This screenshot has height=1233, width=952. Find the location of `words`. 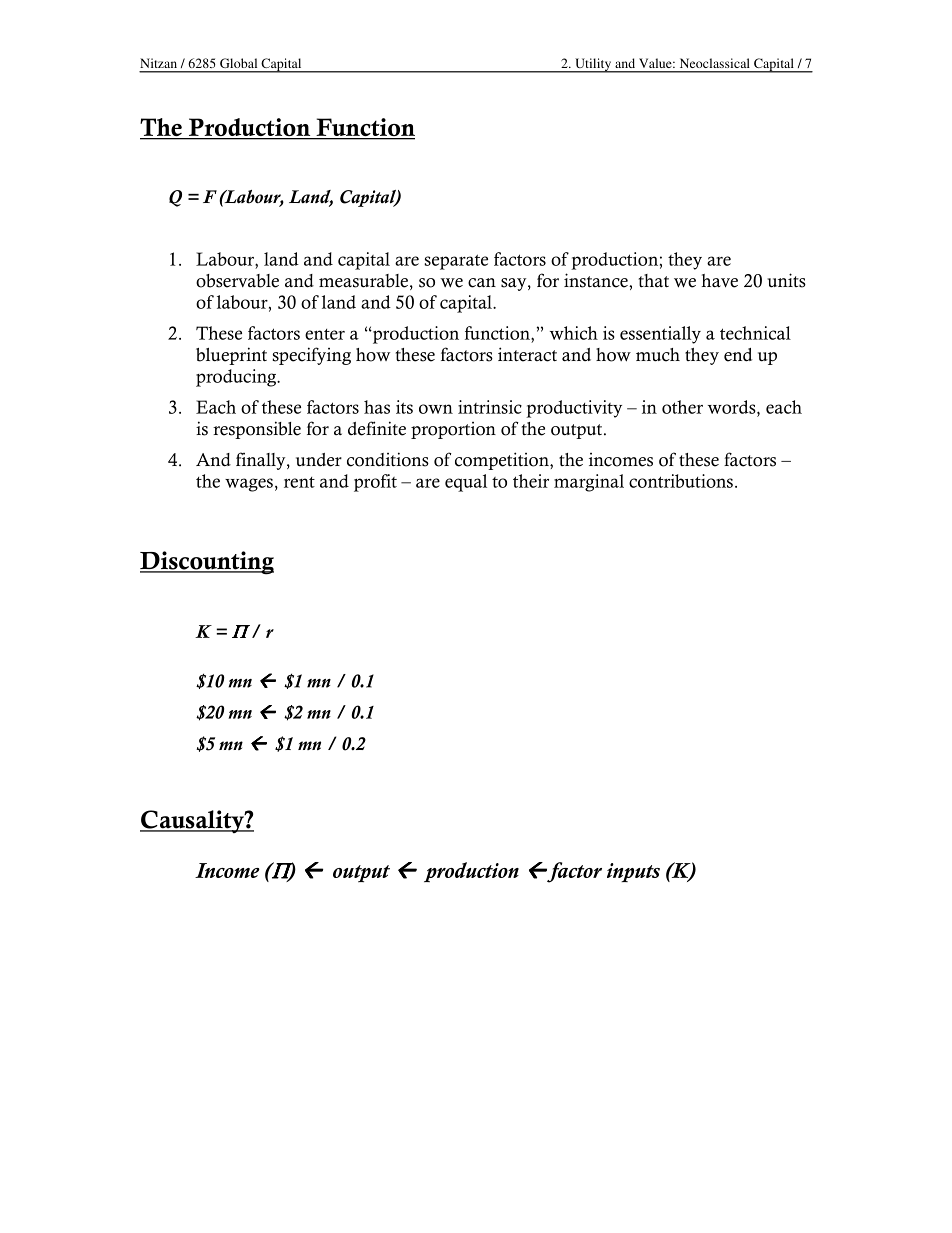

words is located at coordinates (733, 407).
